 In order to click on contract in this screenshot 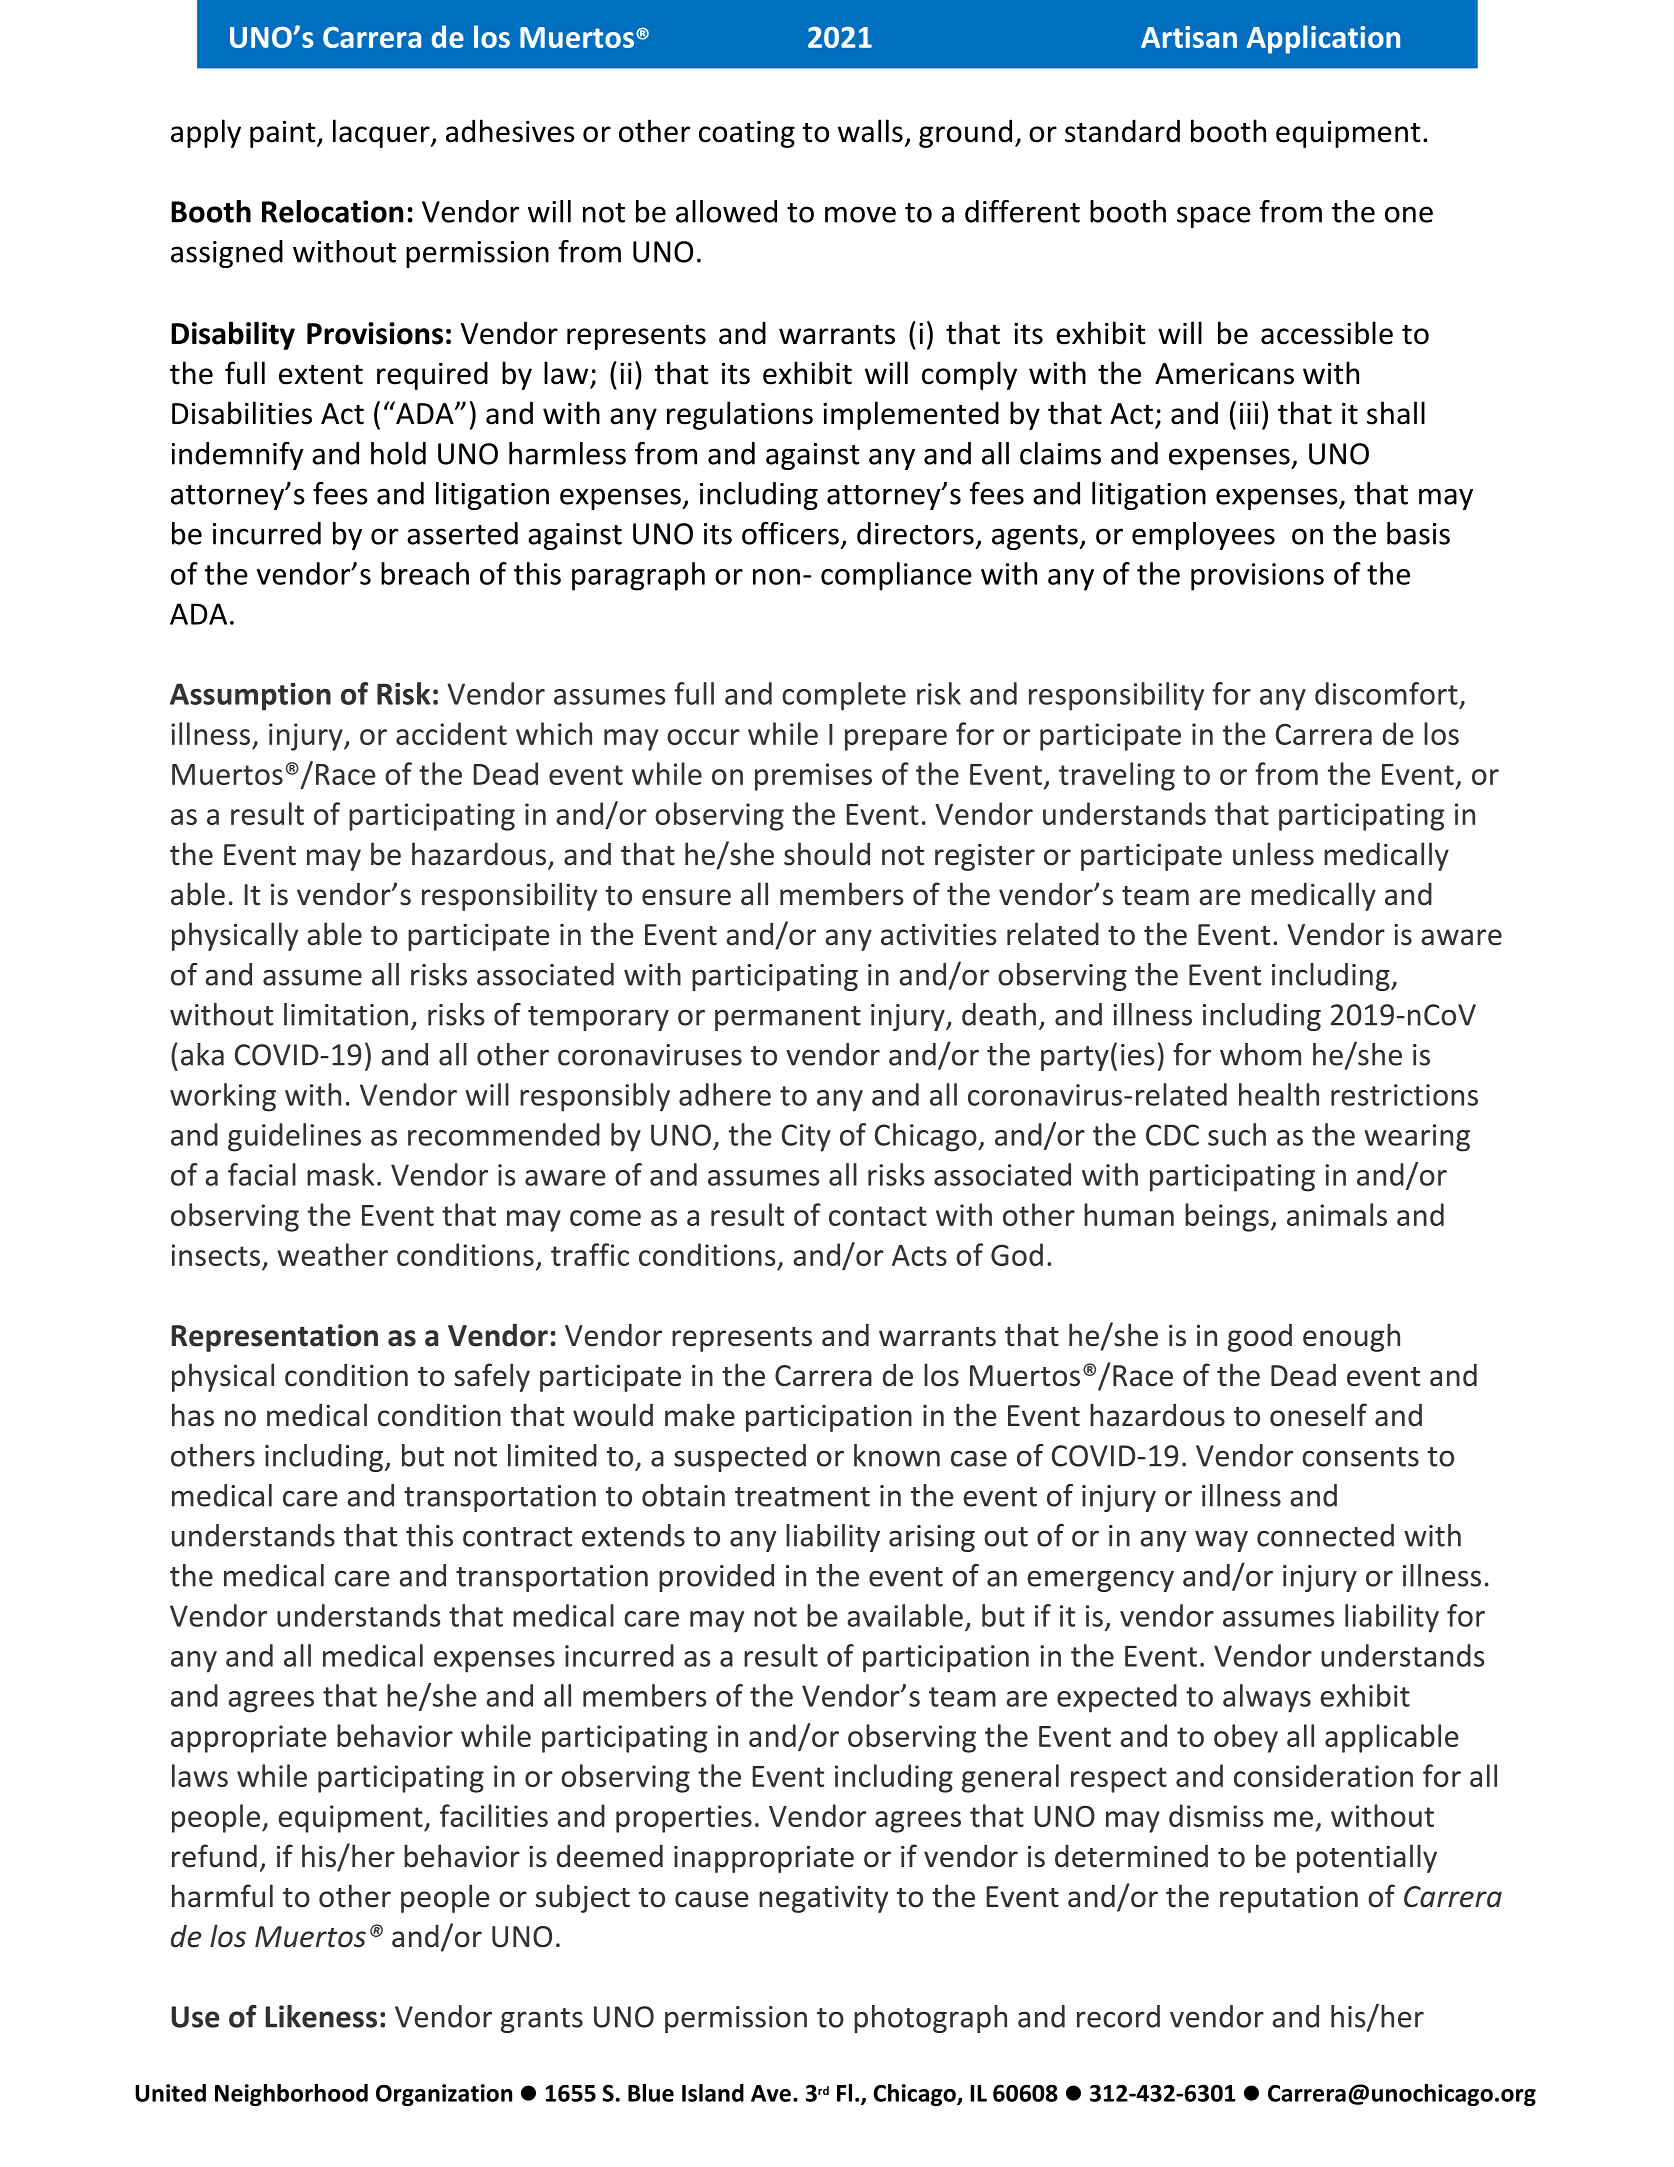, I will do `click(517, 1537)`.
